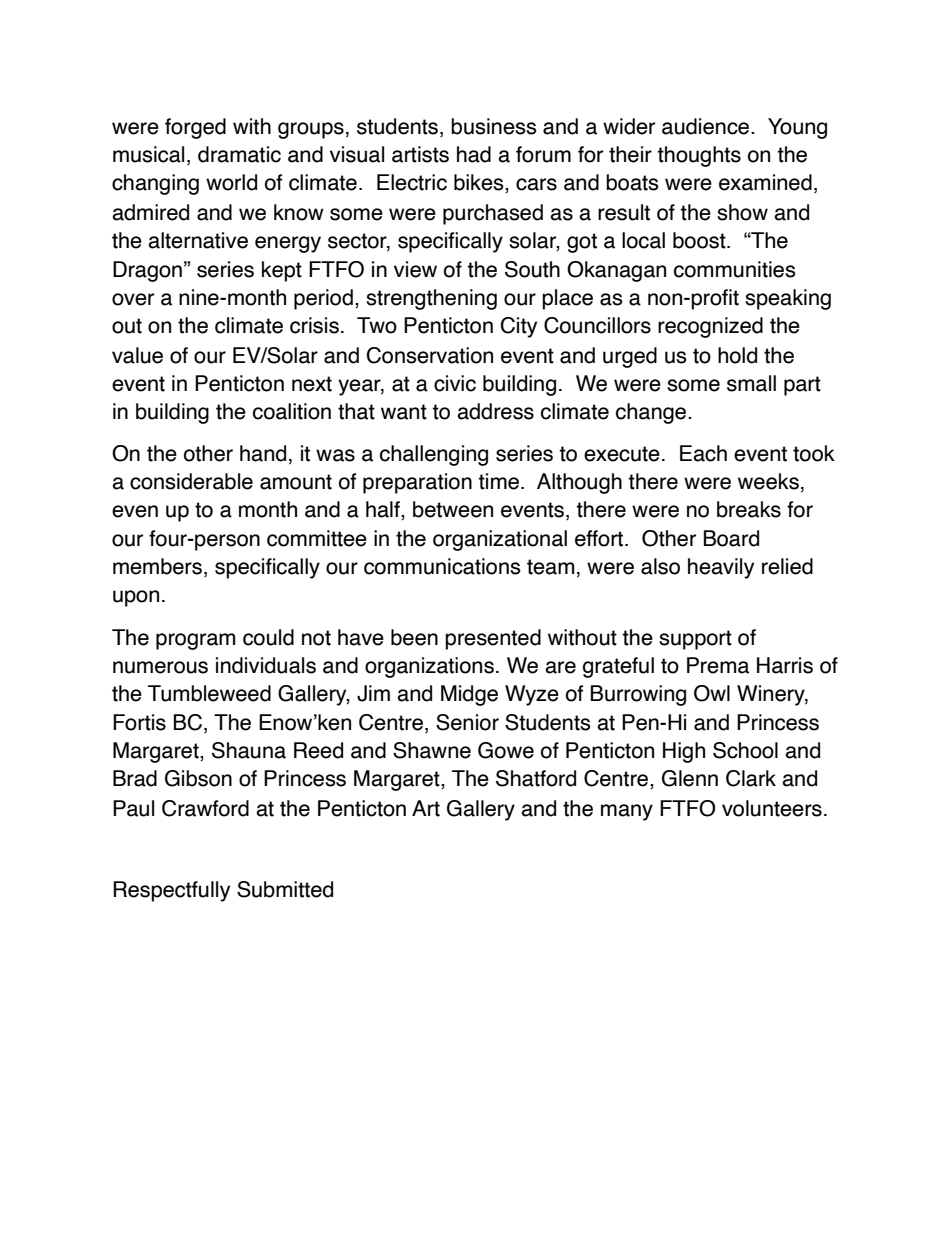  I want to click on thoughts, so click(699, 156).
